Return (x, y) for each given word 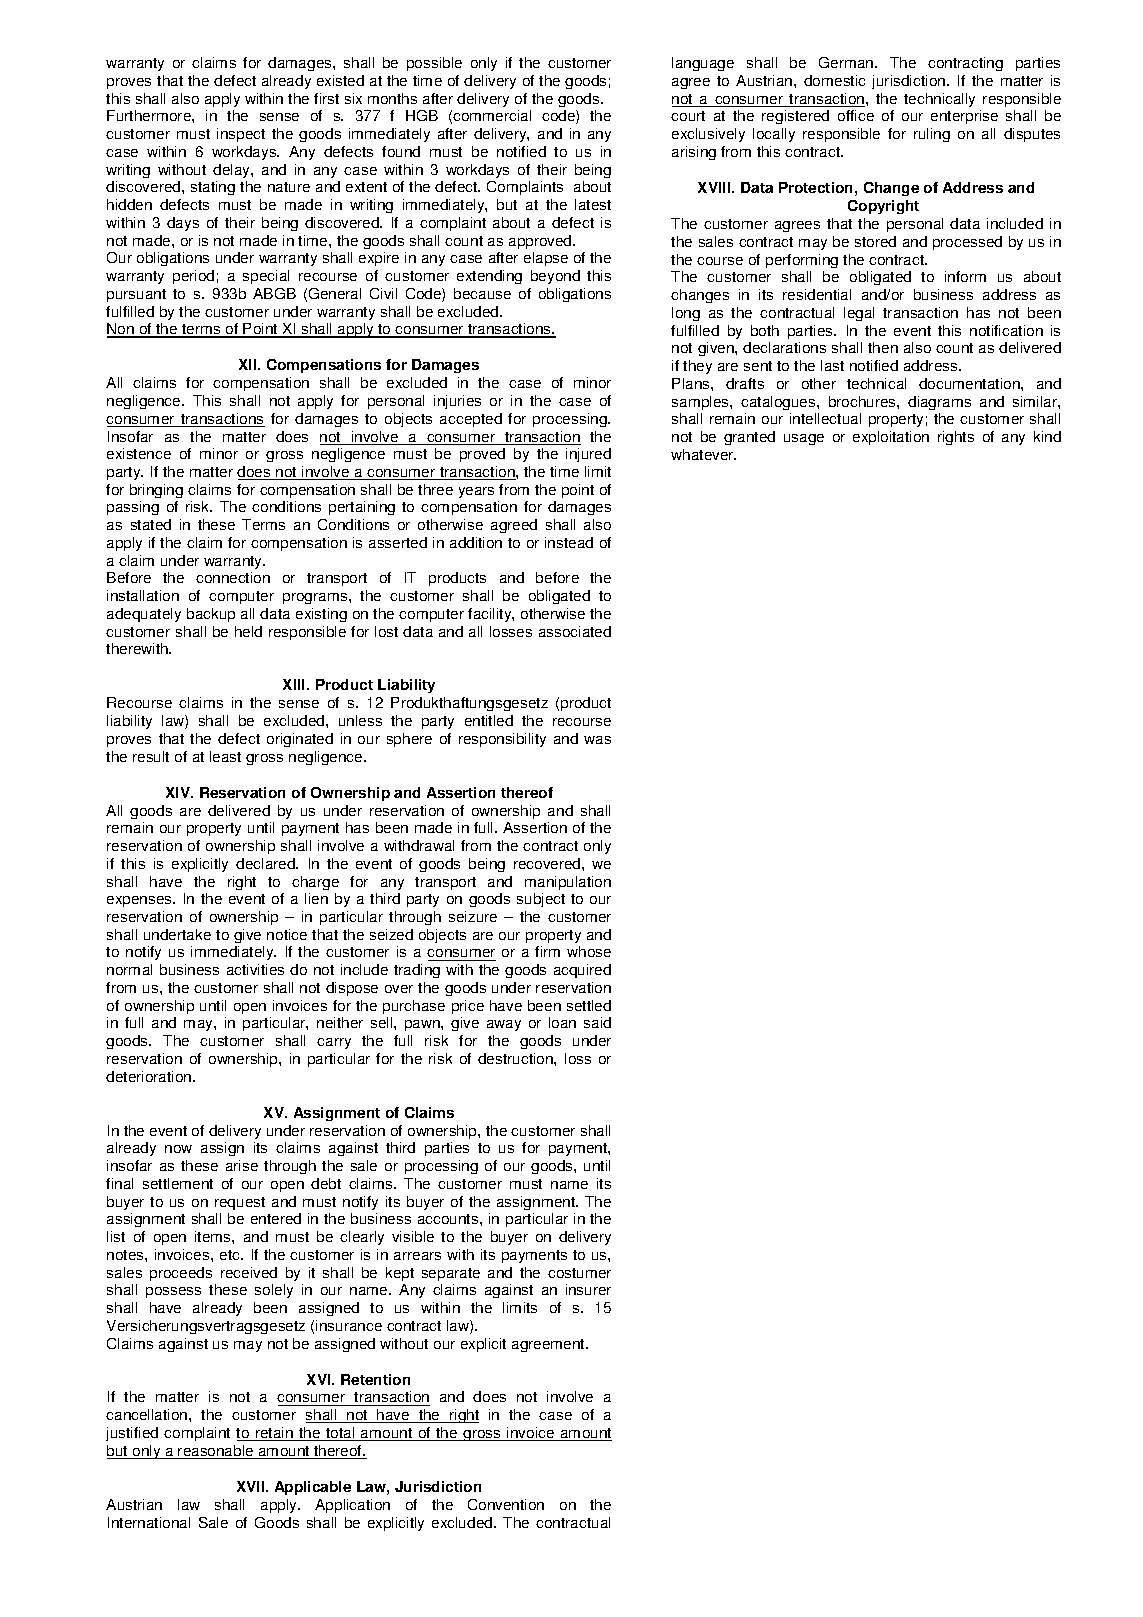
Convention (506, 1504)
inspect (241, 135)
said (597, 1022)
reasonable (216, 1452)
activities (255, 969)
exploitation (891, 438)
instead (569, 542)
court (688, 116)
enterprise (964, 117)
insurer (588, 1289)
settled (589, 1005)
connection (233, 577)
